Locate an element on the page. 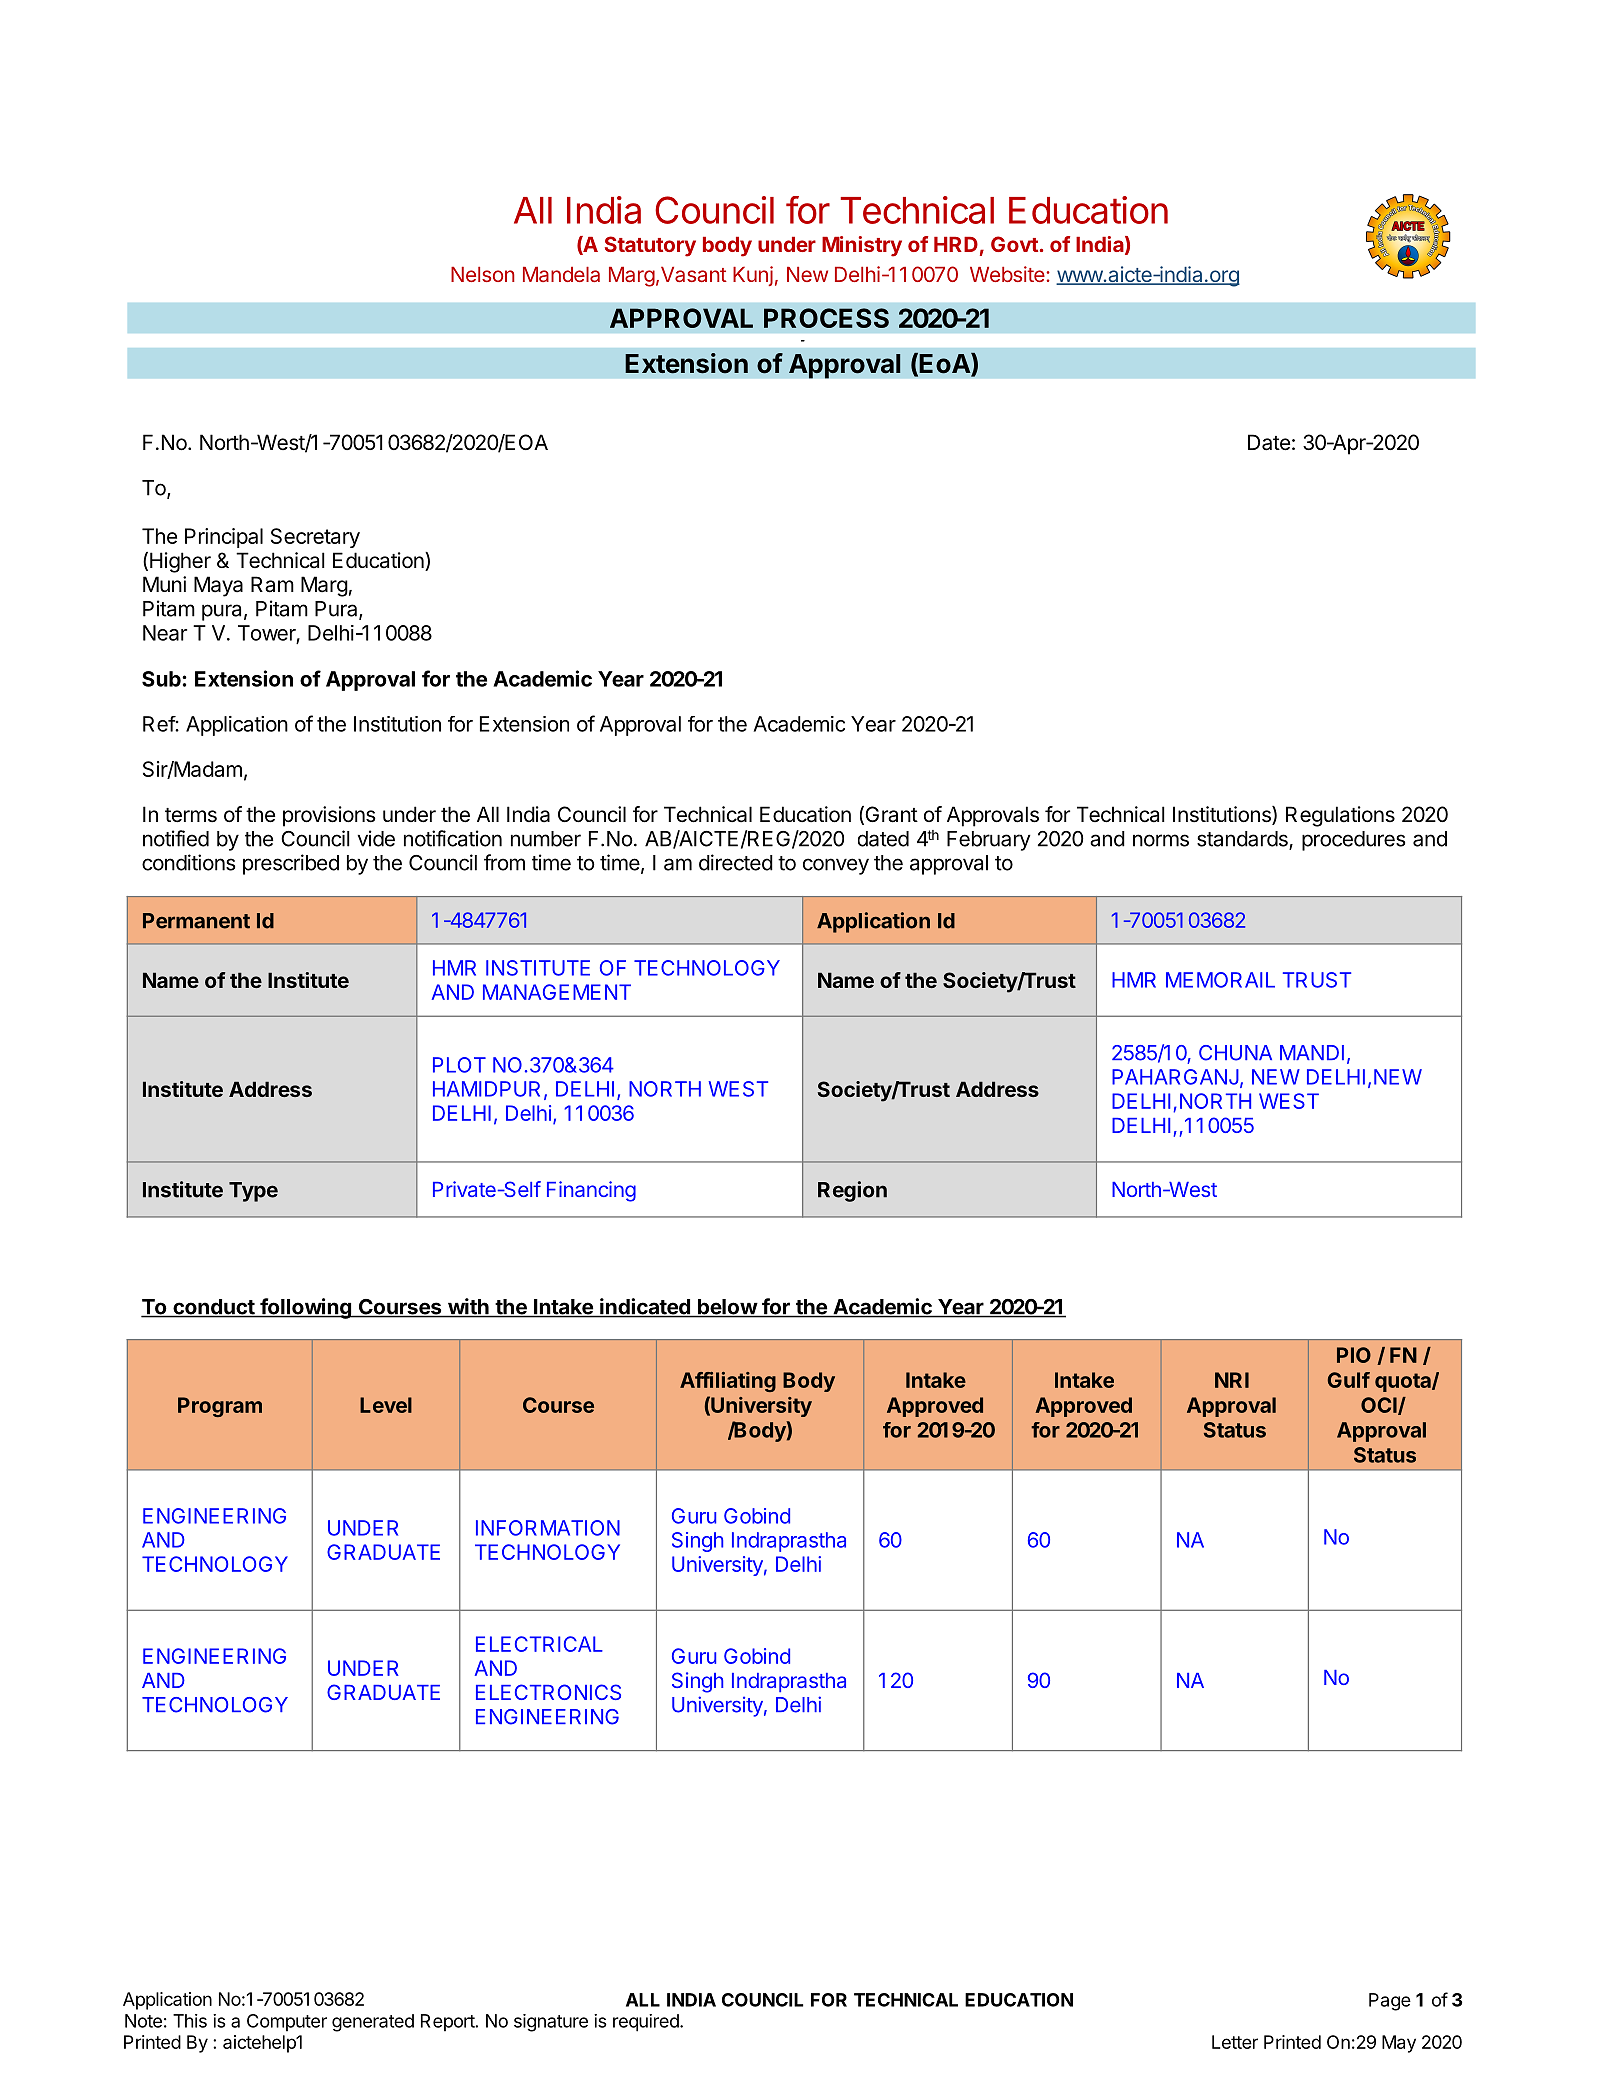 This image has height=2074, width=1603. Website is located at coordinates (1008, 274).
